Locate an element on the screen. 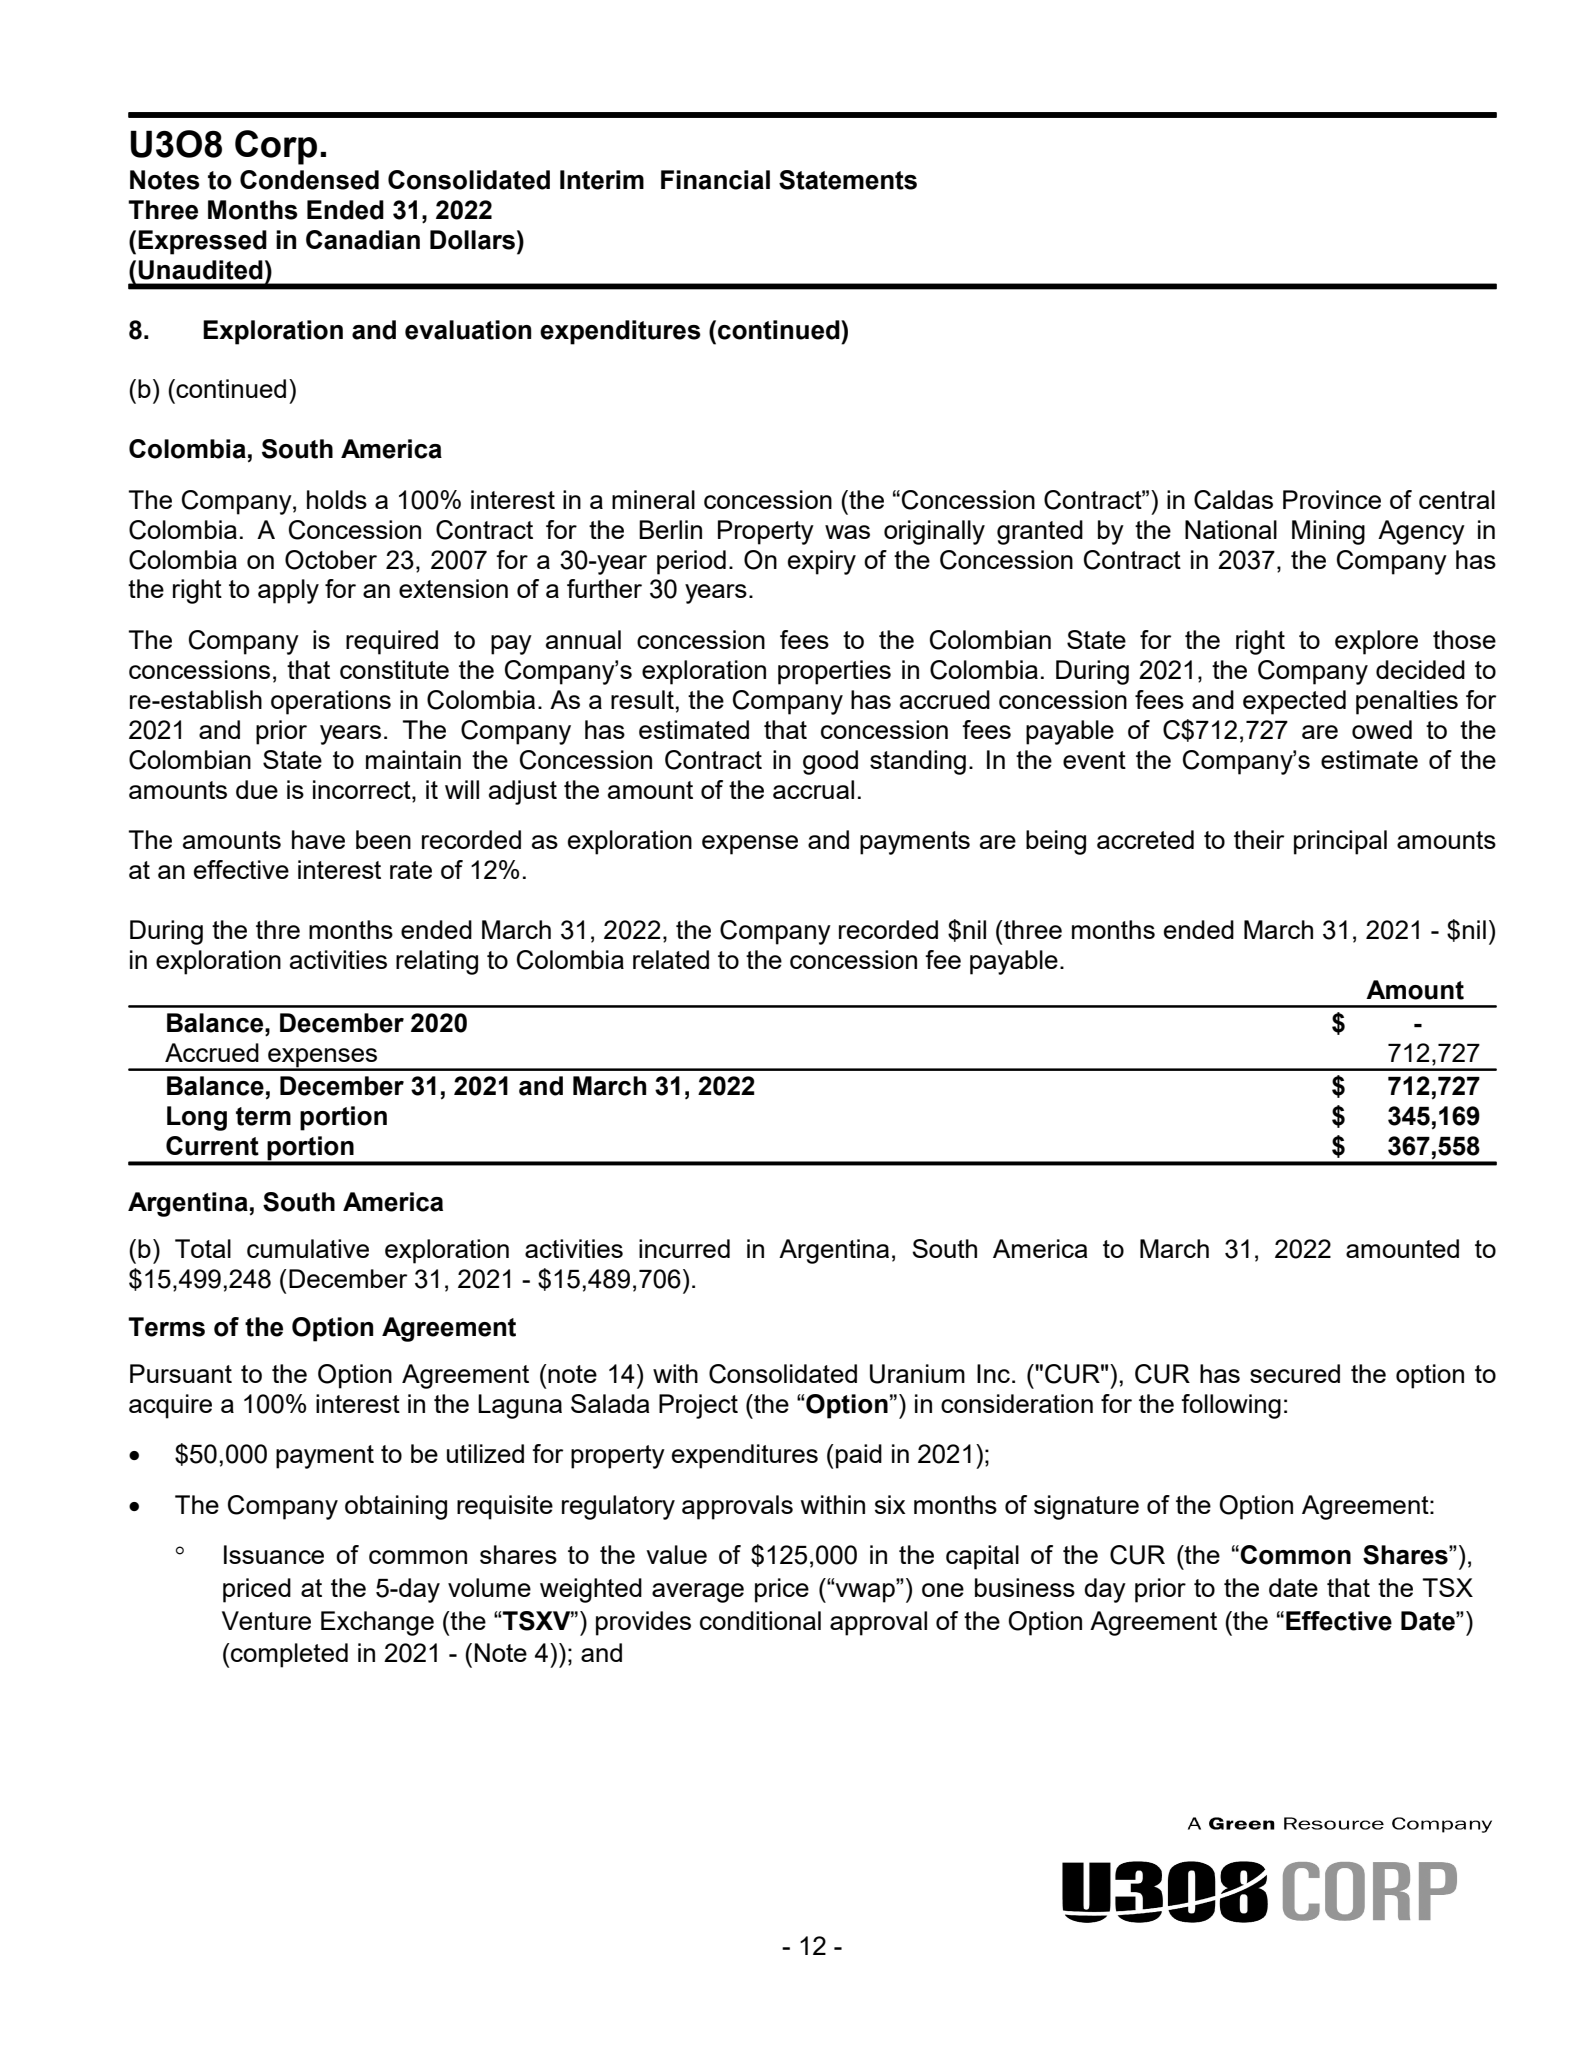 The image size is (1588, 2054). Condensed is located at coordinates (309, 180).
